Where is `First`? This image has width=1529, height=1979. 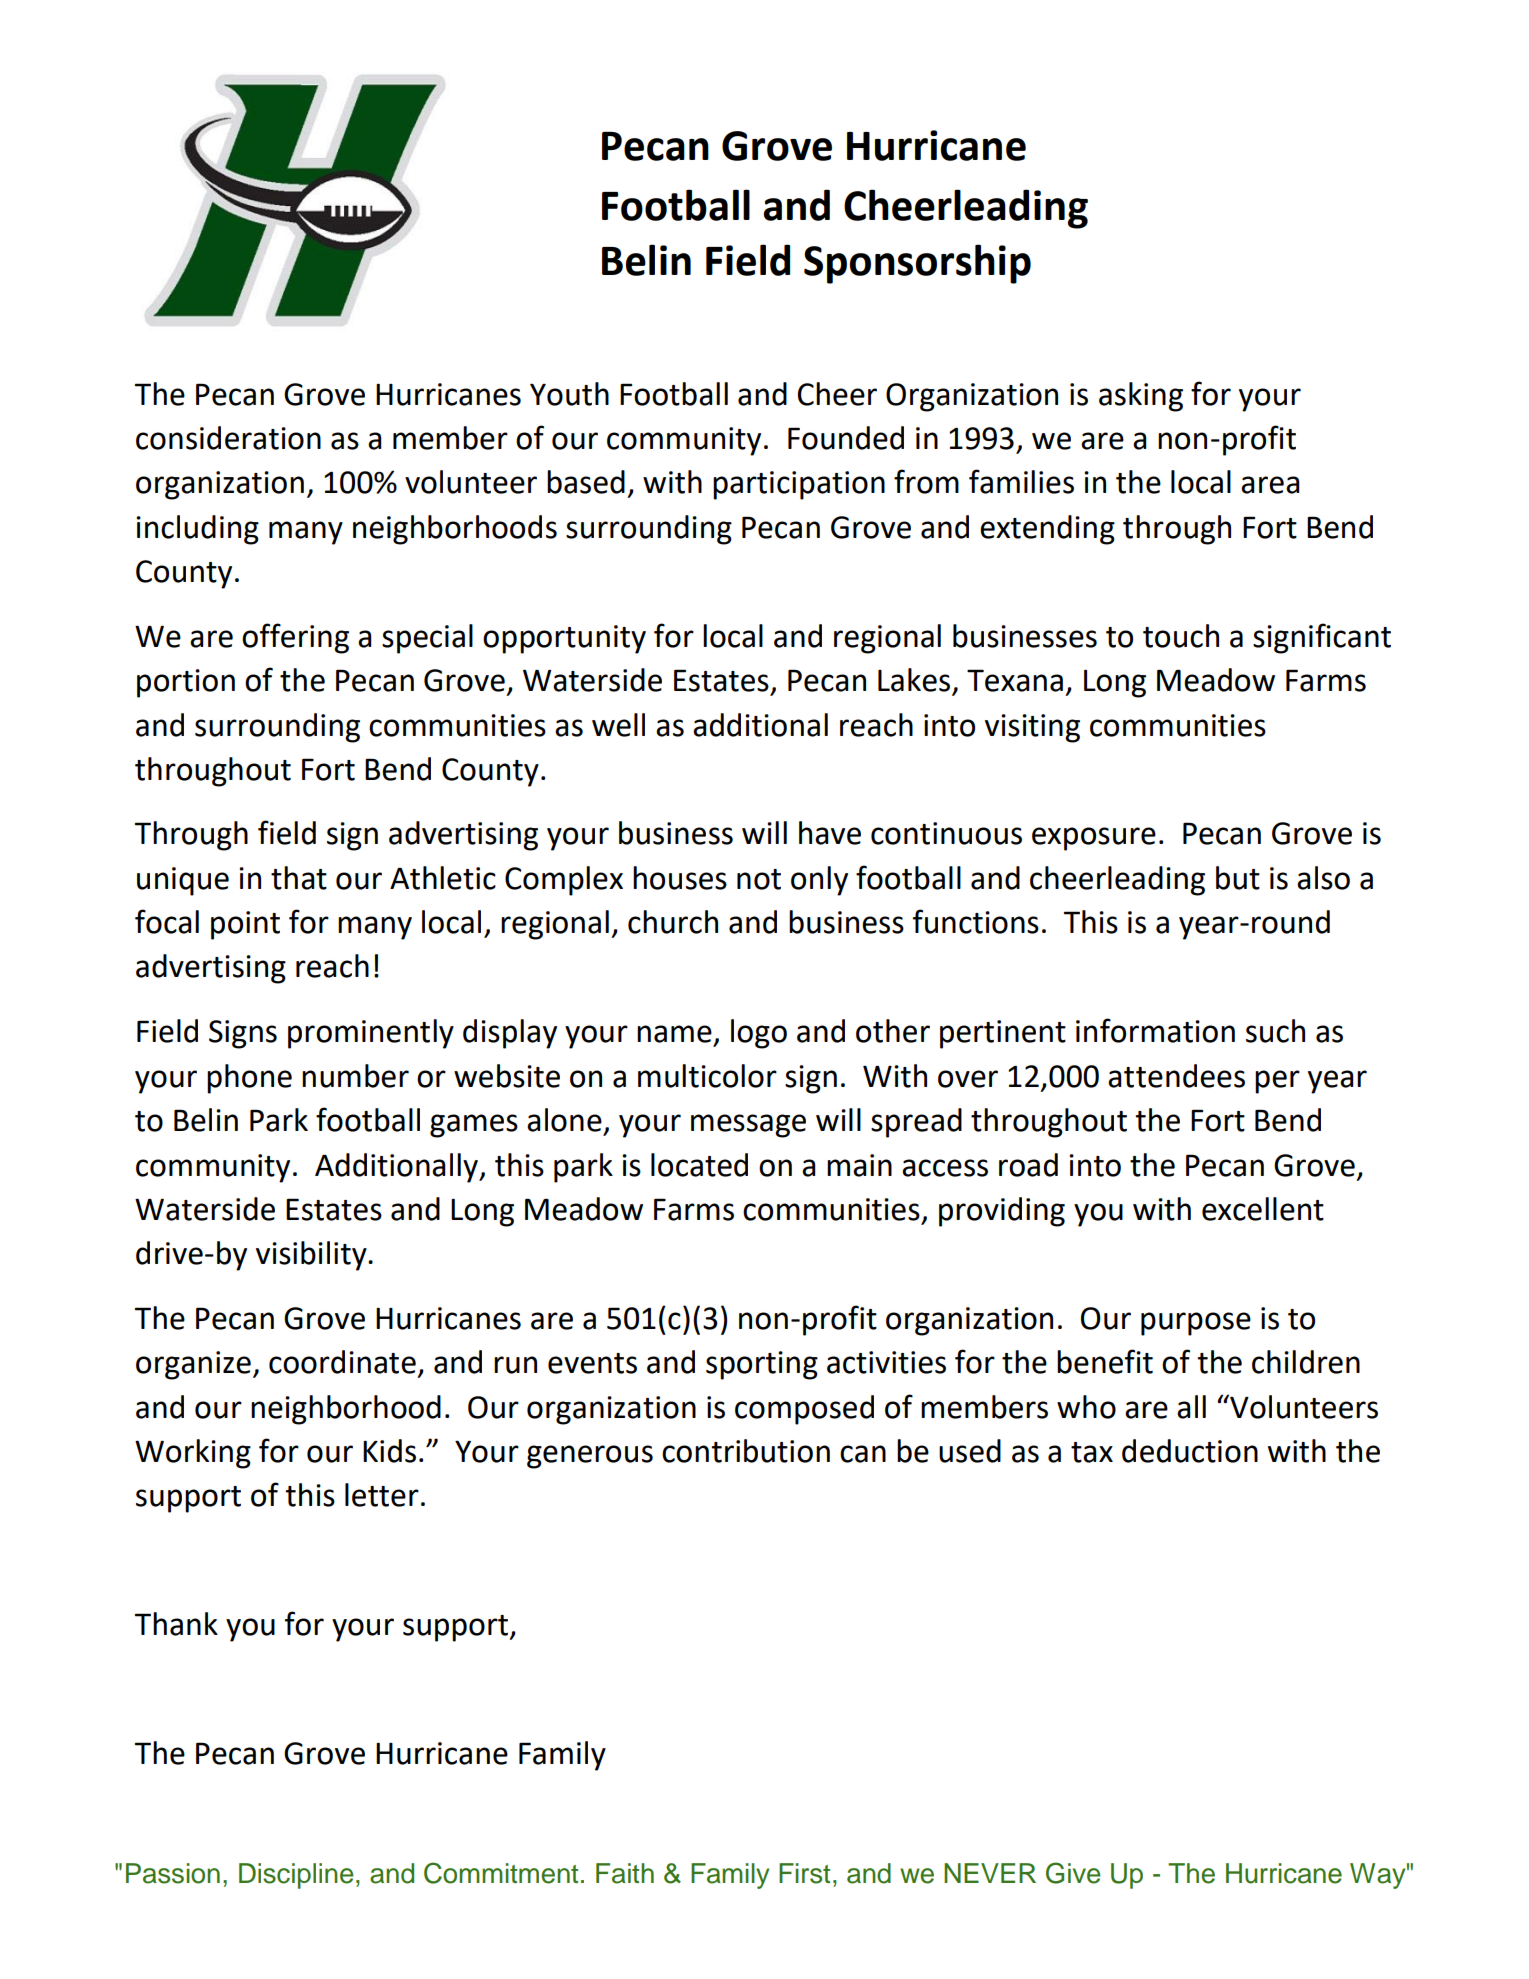 First is located at coordinates (804, 1873).
